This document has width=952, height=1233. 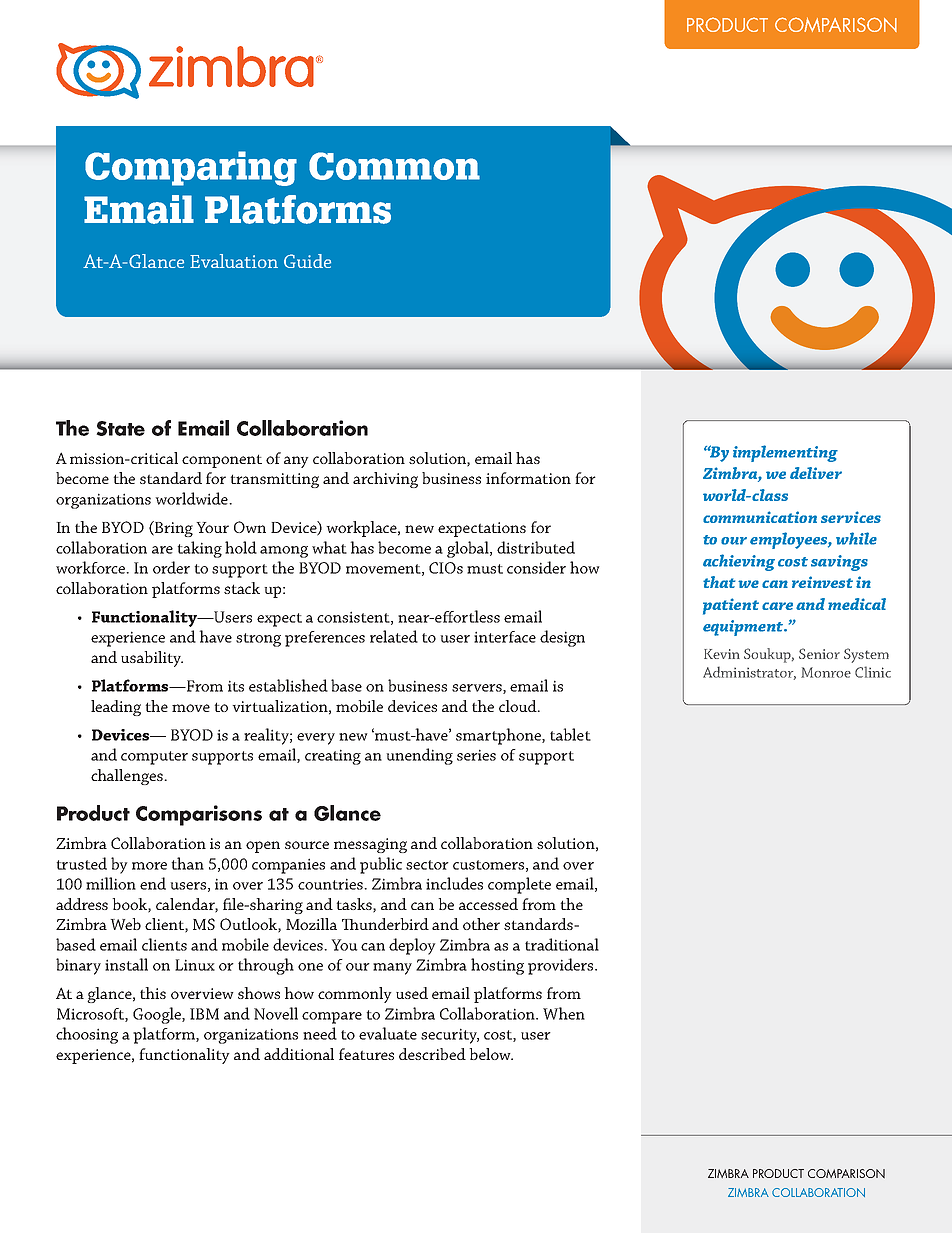 What do you see at coordinates (505, 637) in the document?
I see `interface` at bounding box center [505, 637].
